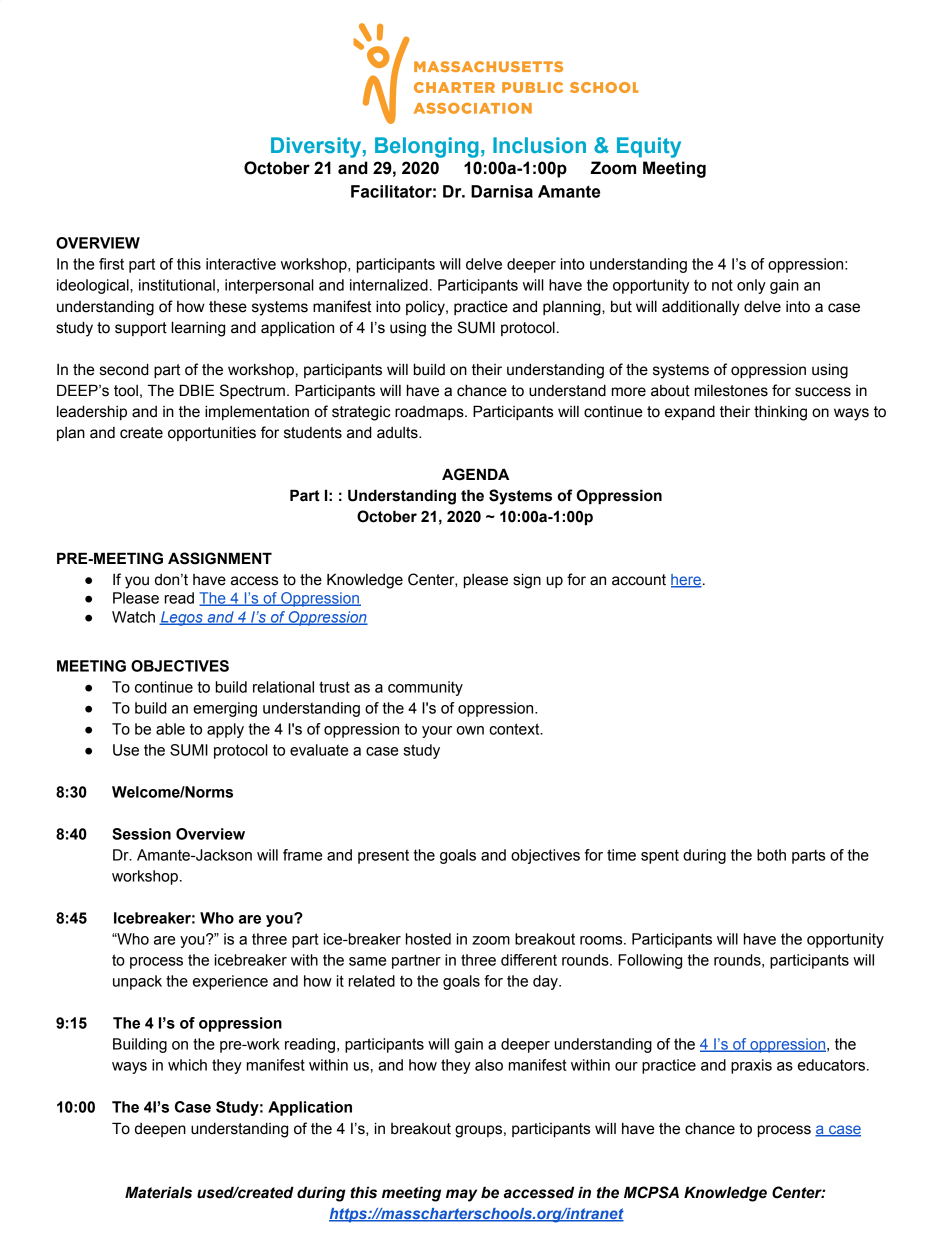 The height and width of the screenshot is (1233, 952). Describe the element at coordinates (241, 264) in the screenshot. I see `interactive` at that location.
